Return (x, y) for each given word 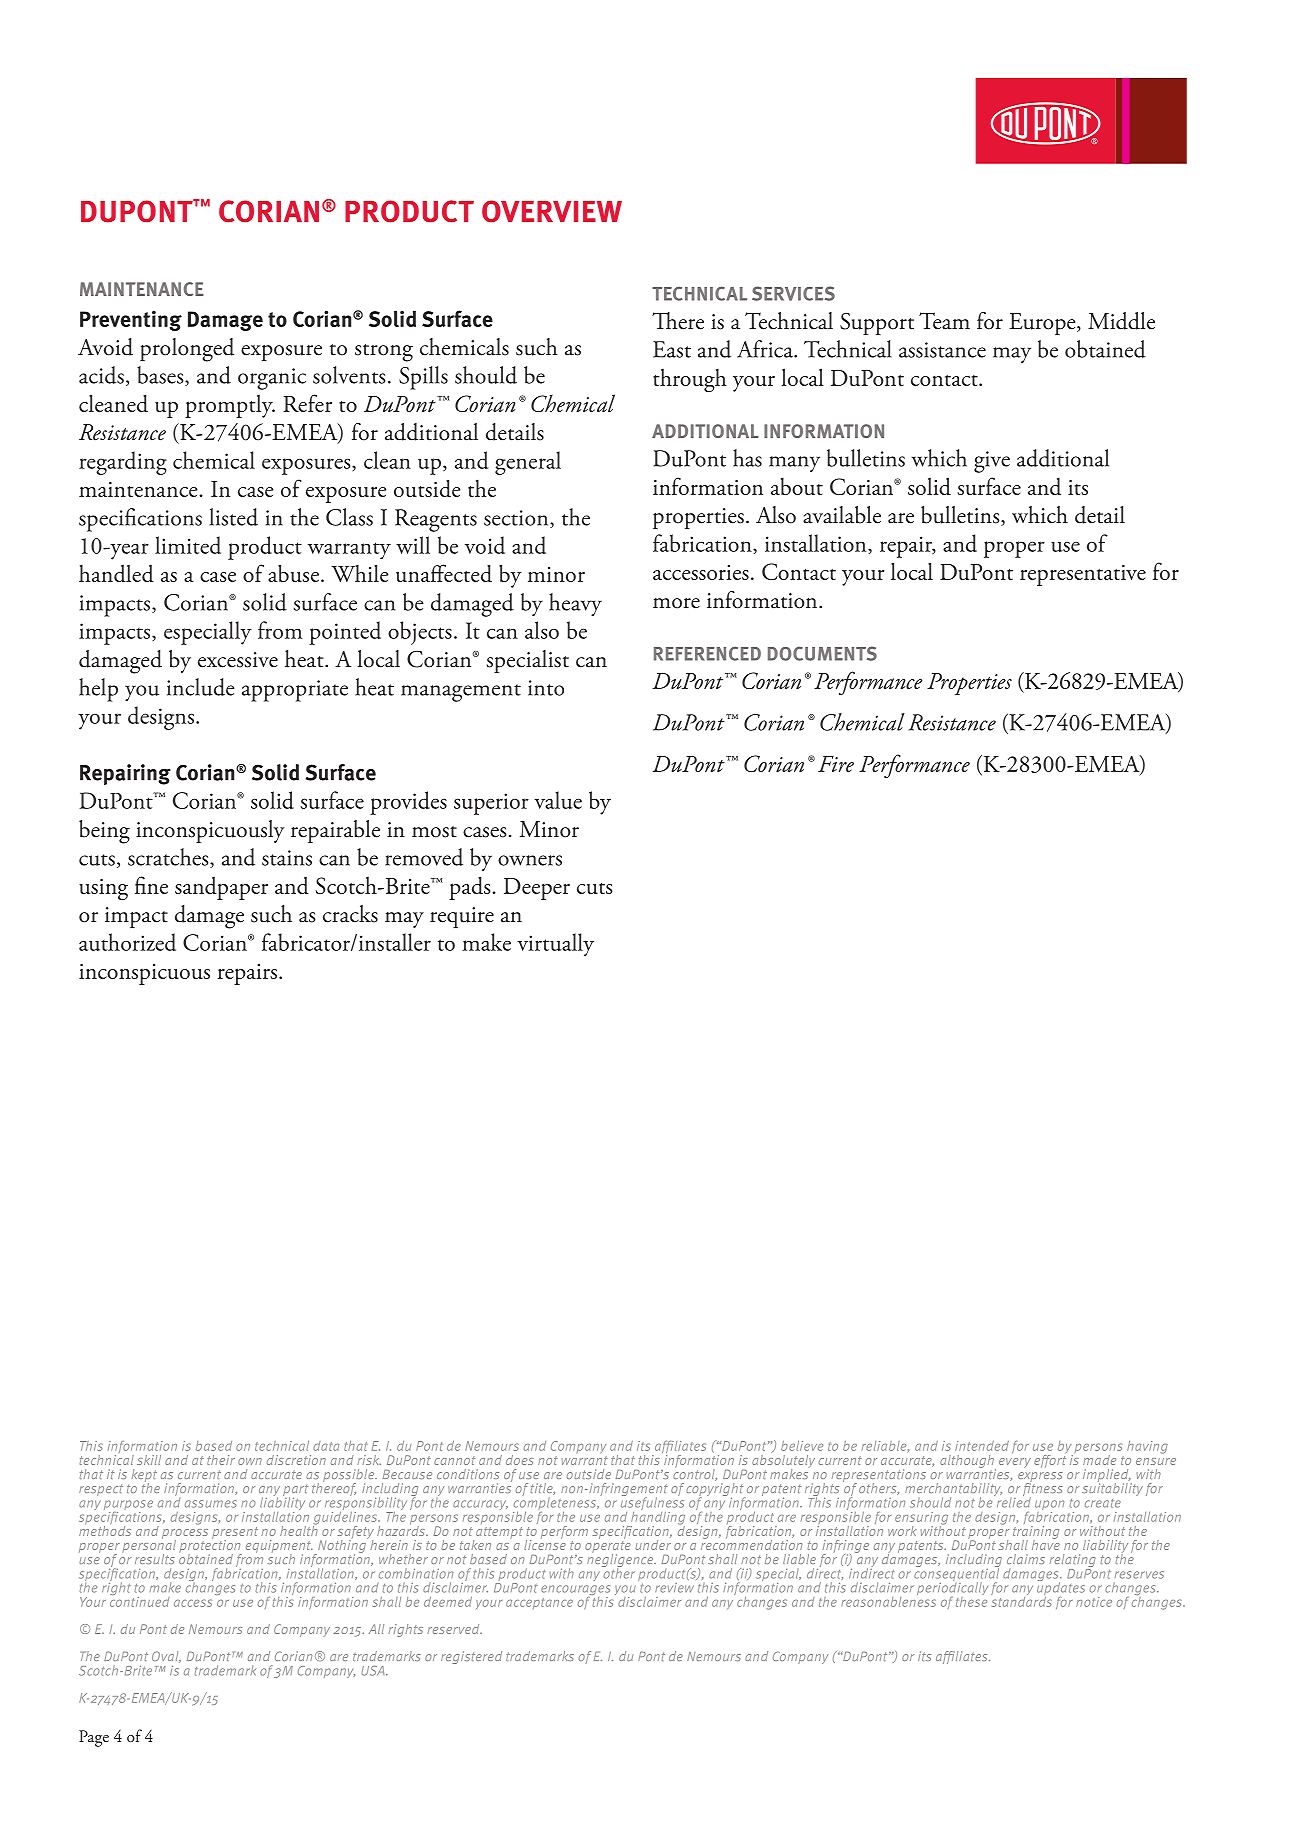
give (992, 462)
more (676, 603)
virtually (555, 944)
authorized (127, 942)
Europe (1043, 324)
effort (1050, 1460)
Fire (836, 764)
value (558, 800)
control (695, 1473)
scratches (169, 858)
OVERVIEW (552, 211)
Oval (166, 1657)
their (221, 1460)
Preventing (131, 321)
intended (982, 1446)
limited (188, 545)
